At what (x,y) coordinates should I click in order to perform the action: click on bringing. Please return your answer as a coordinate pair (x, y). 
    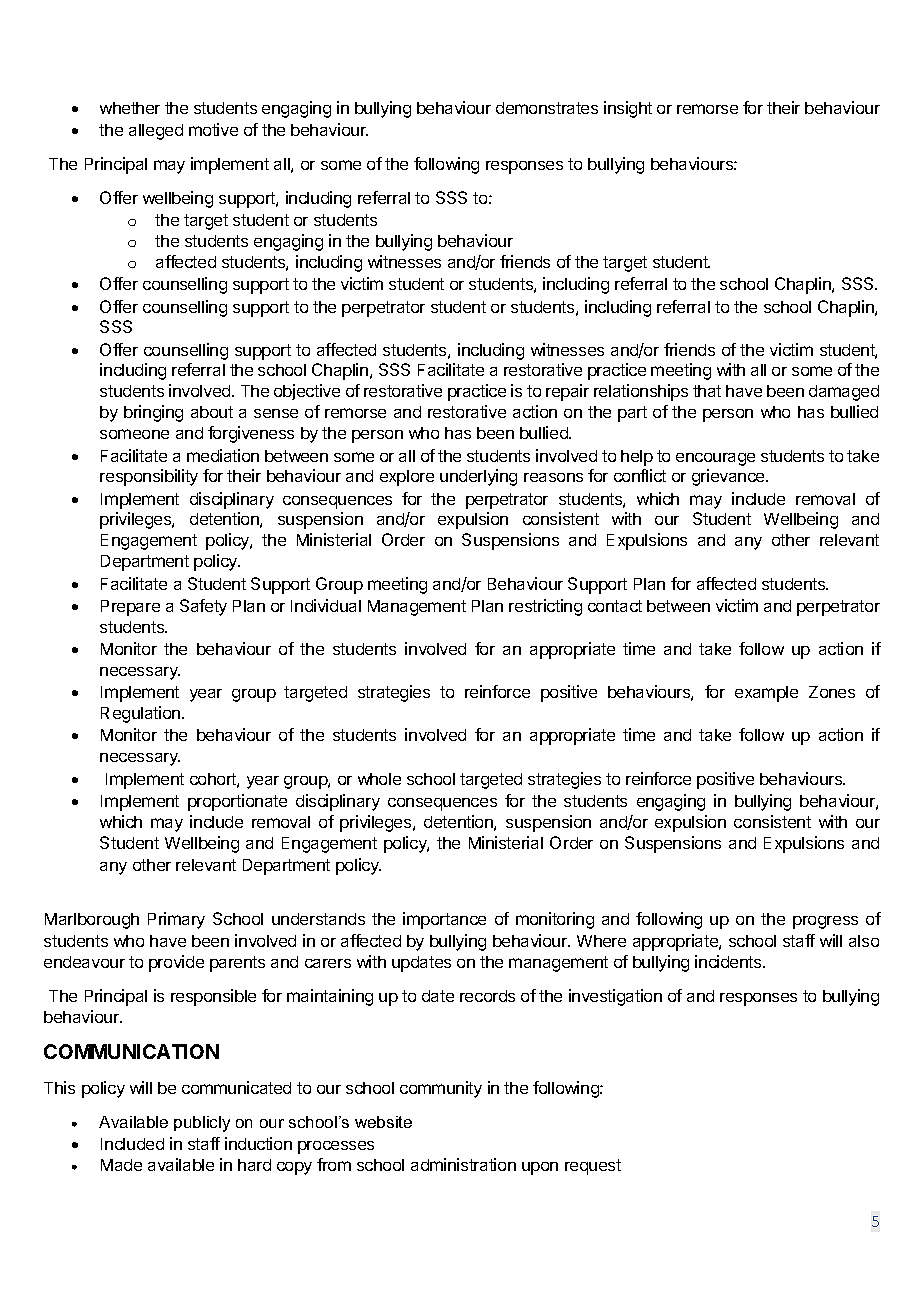
    Looking at the image, I should click on (153, 413).
